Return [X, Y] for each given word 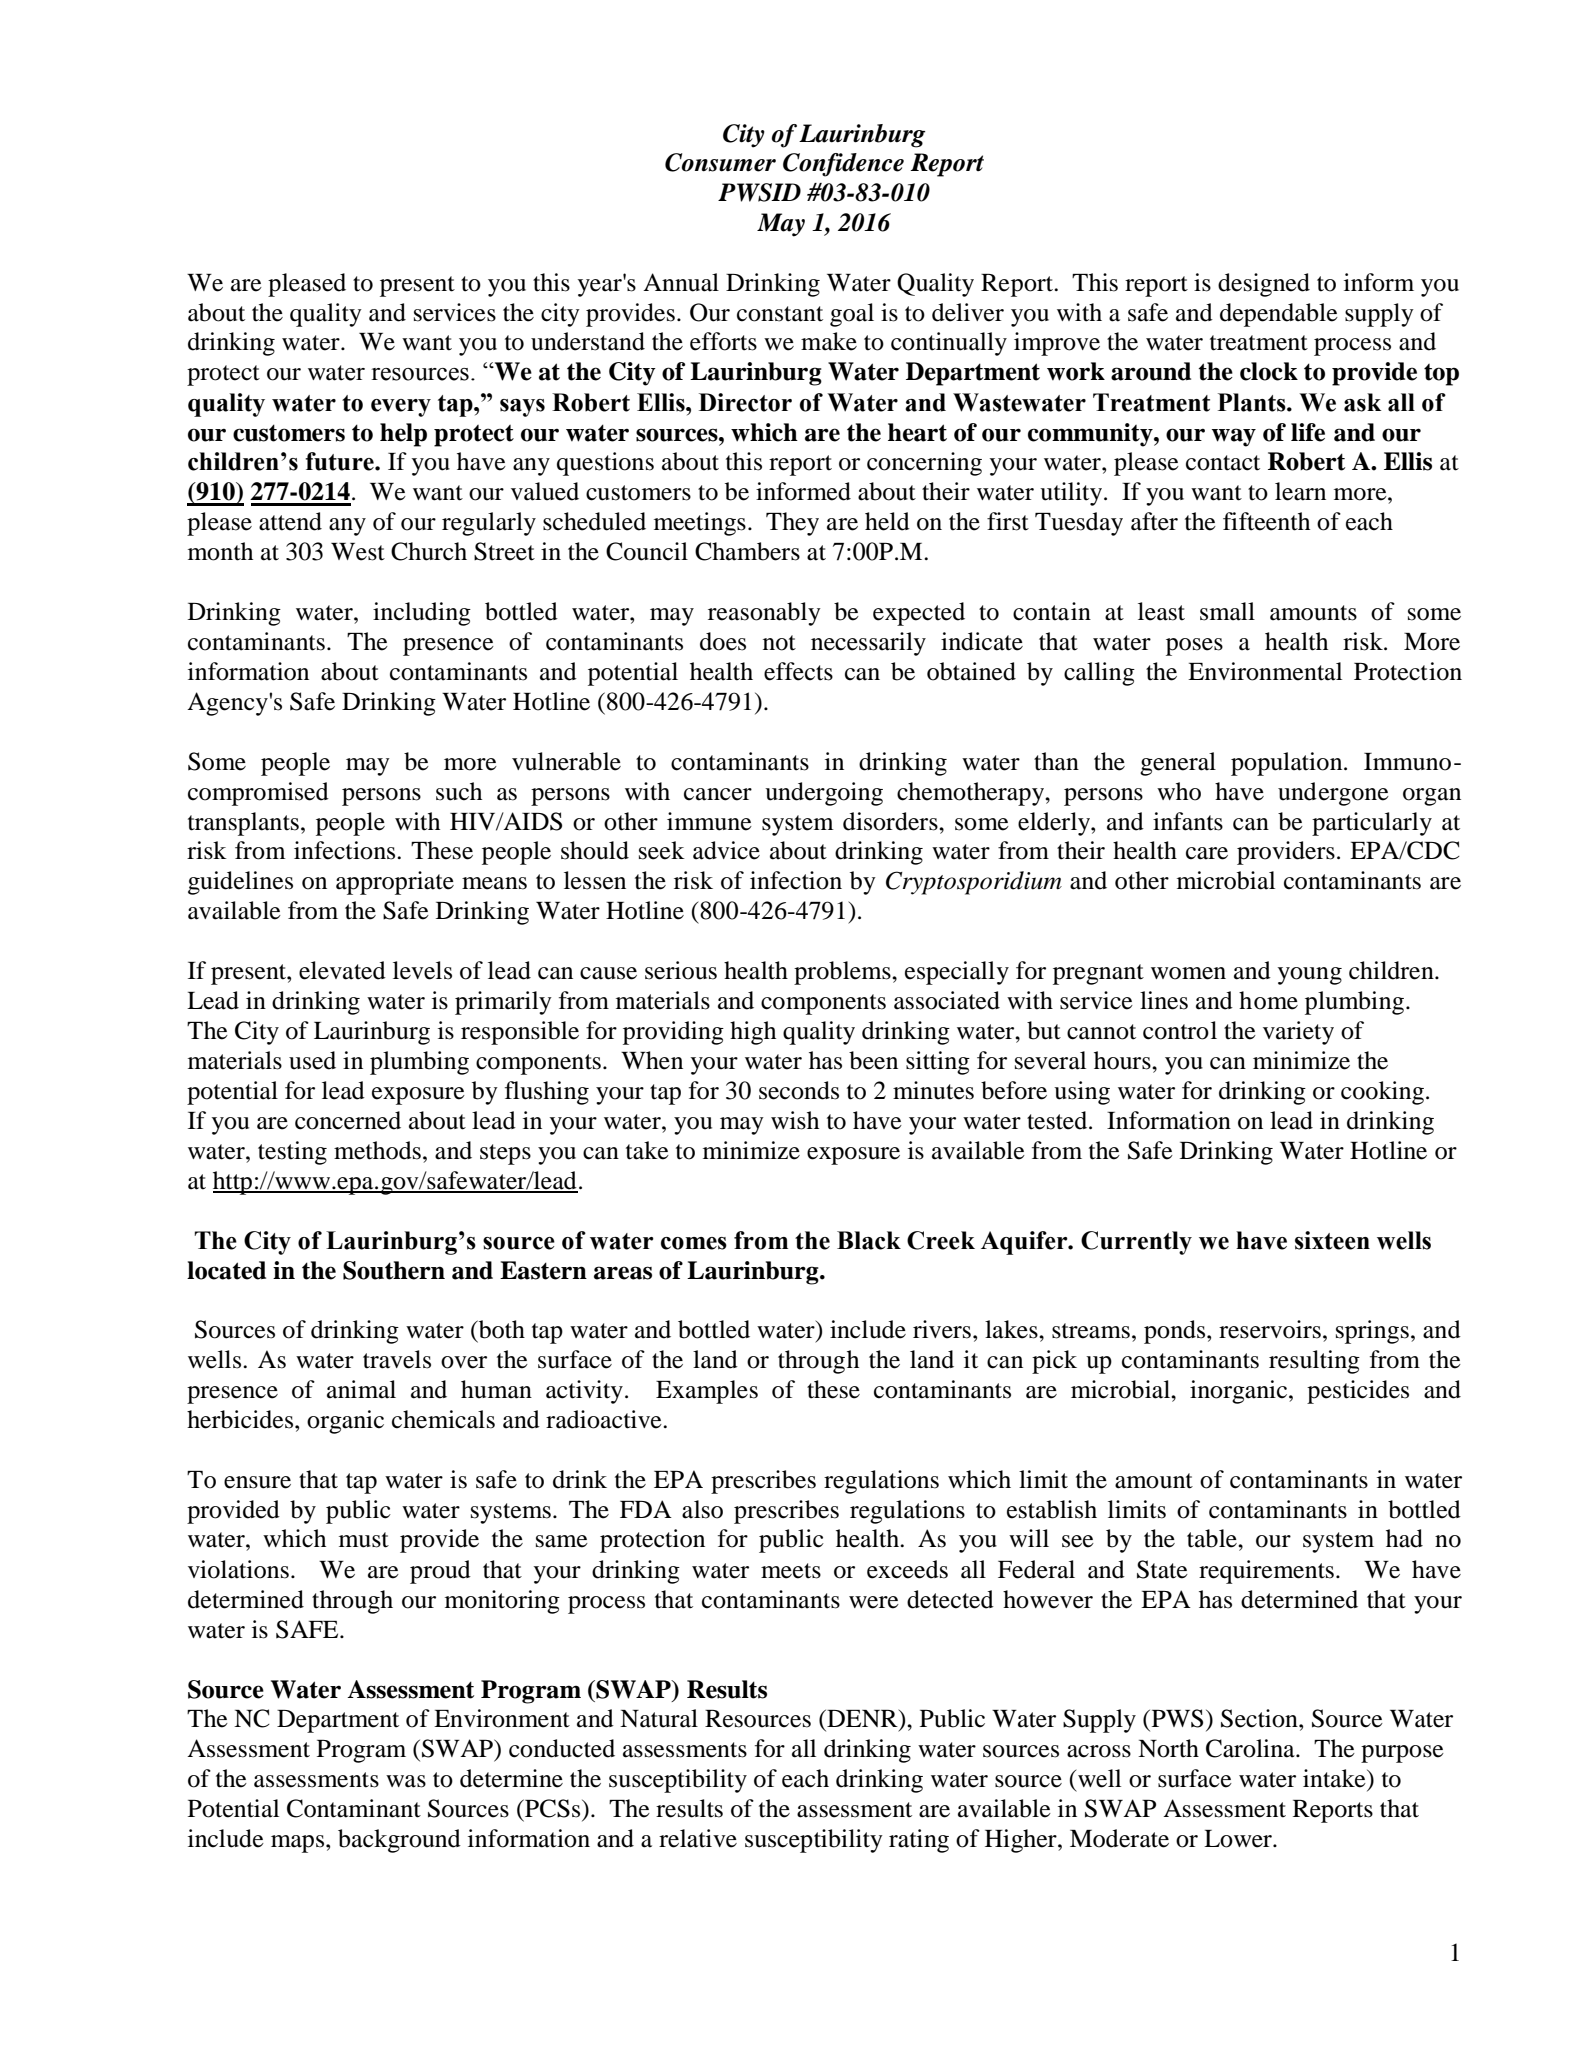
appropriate [395, 883]
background [399, 1841]
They [792, 524]
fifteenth [1266, 521]
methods [377, 1150]
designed [1264, 285]
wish [795, 1120]
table [1213, 1538]
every [401, 408]
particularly [1372, 824]
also [702, 1509]
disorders [891, 821]
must [364, 1540]
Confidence [843, 165]
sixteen [1332, 1240]
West [358, 552]
